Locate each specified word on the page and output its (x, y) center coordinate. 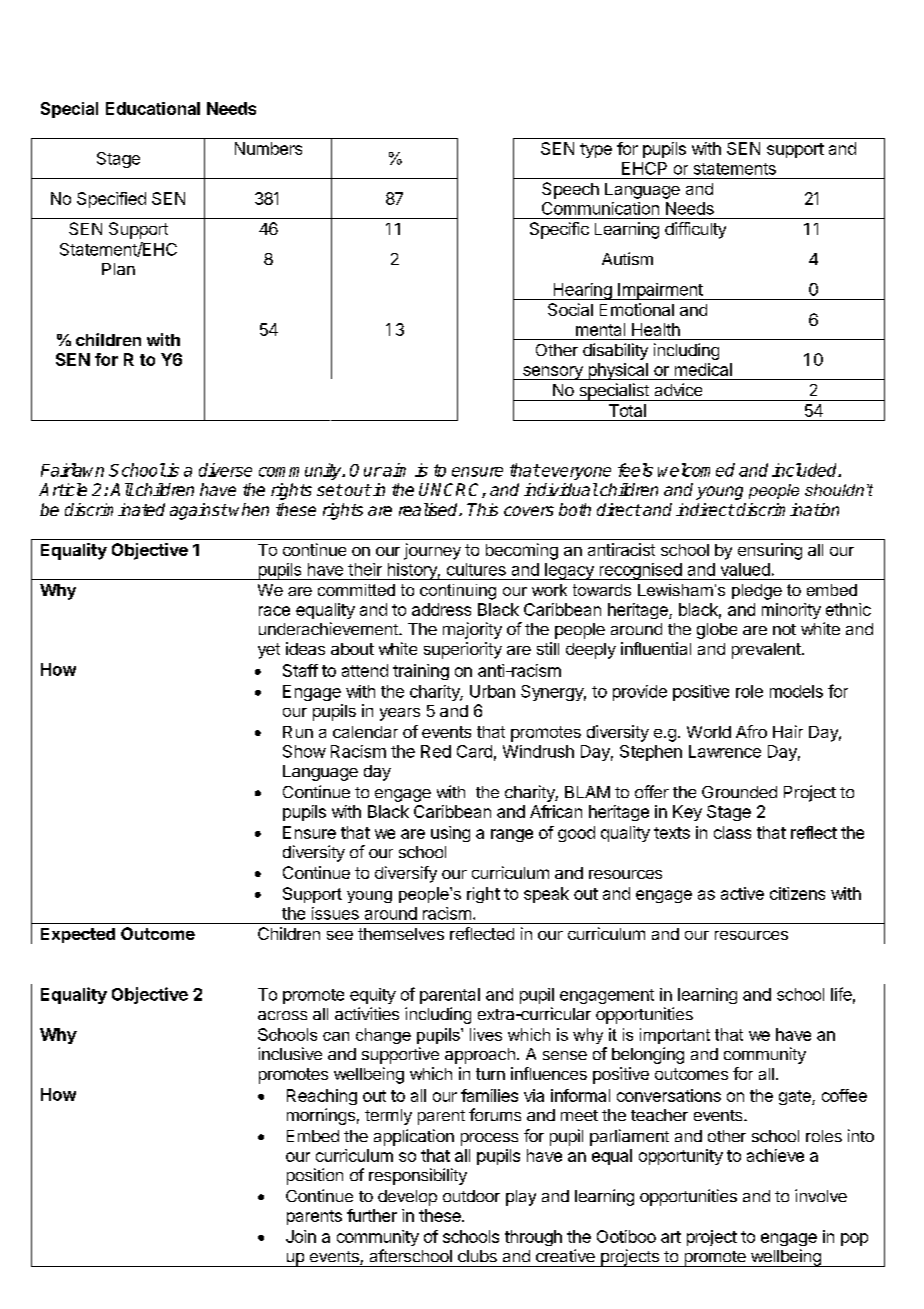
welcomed (696, 470)
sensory (553, 373)
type (596, 150)
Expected (78, 935)
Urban (492, 691)
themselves (401, 934)
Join (301, 1236)
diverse (225, 470)
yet (269, 651)
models (796, 691)
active (742, 893)
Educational (153, 108)
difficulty (695, 230)
